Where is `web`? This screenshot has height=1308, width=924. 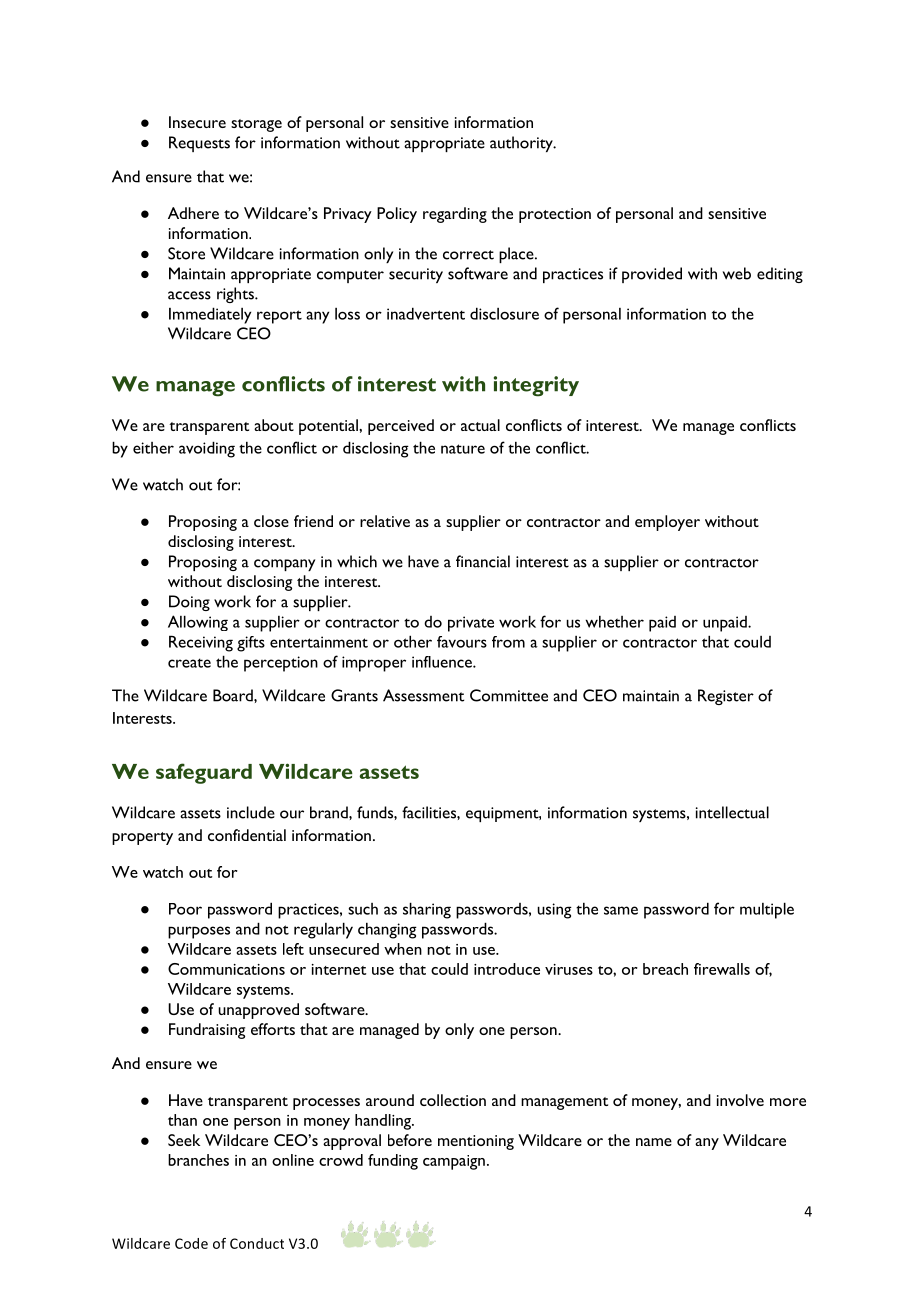 web is located at coordinates (737, 273).
